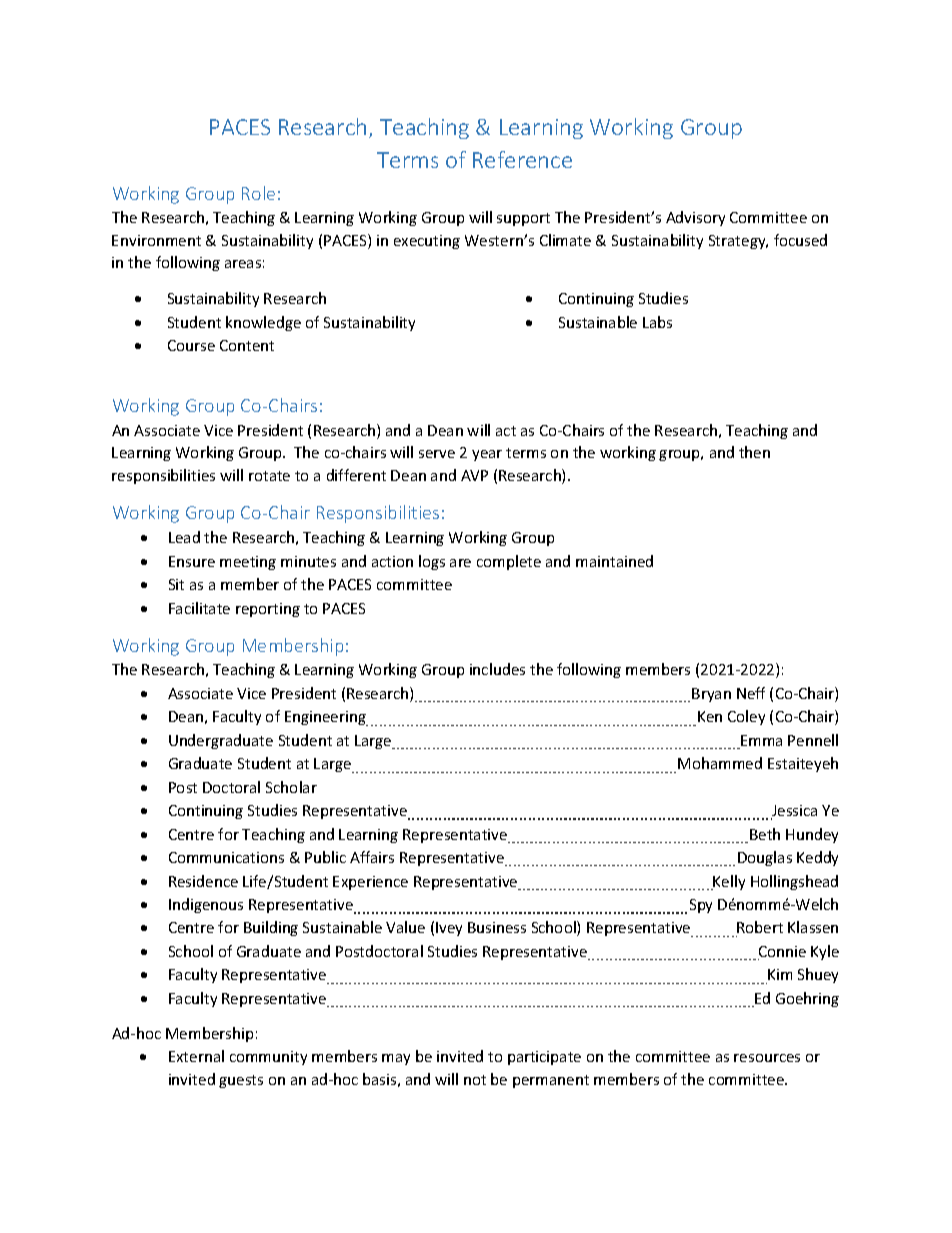  What do you see at coordinates (268, 610) in the screenshot?
I see `reporting` at bounding box center [268, 610].
